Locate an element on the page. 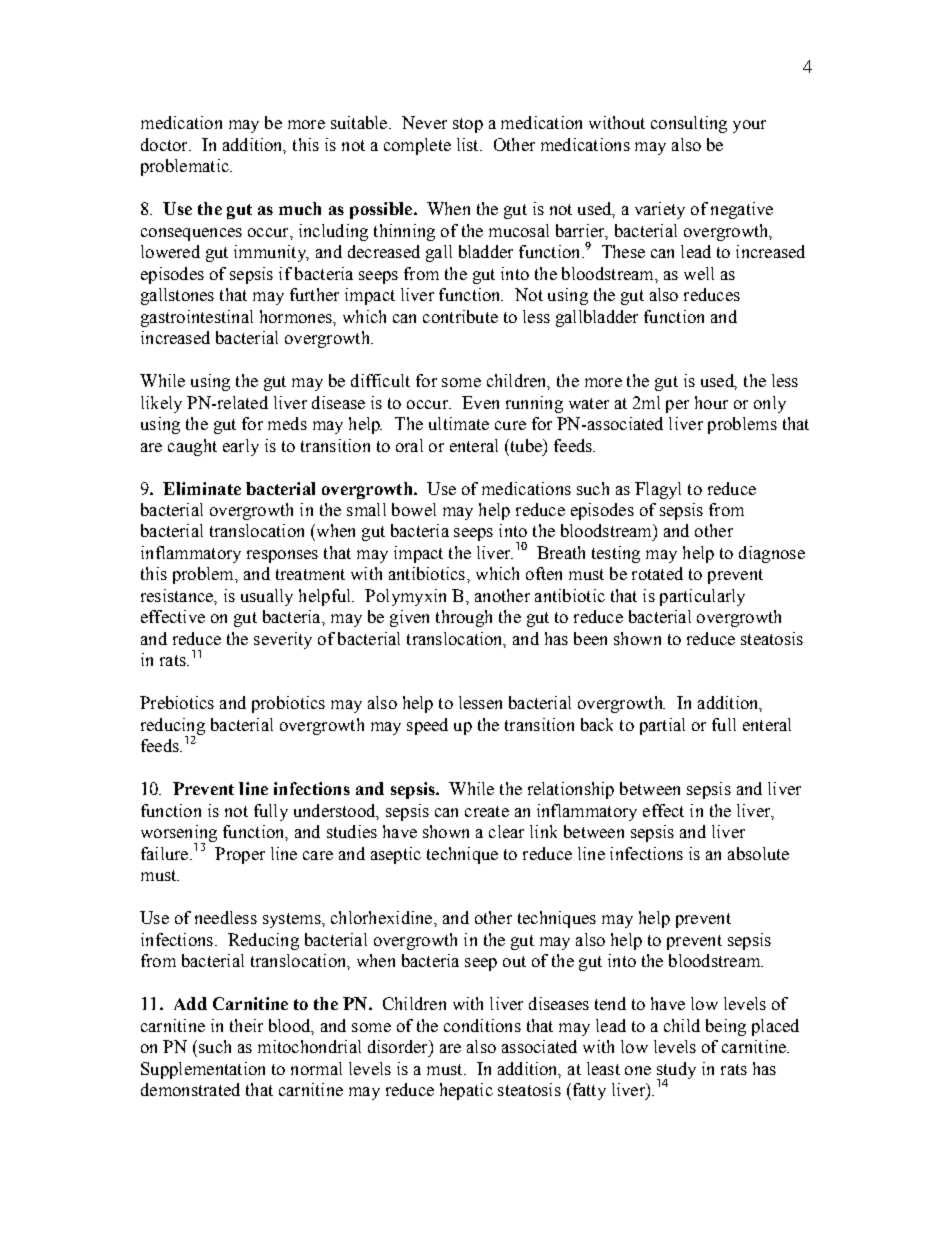 The width and height of the page is (952, 1233). speed is located at coordinates (427, 726).
